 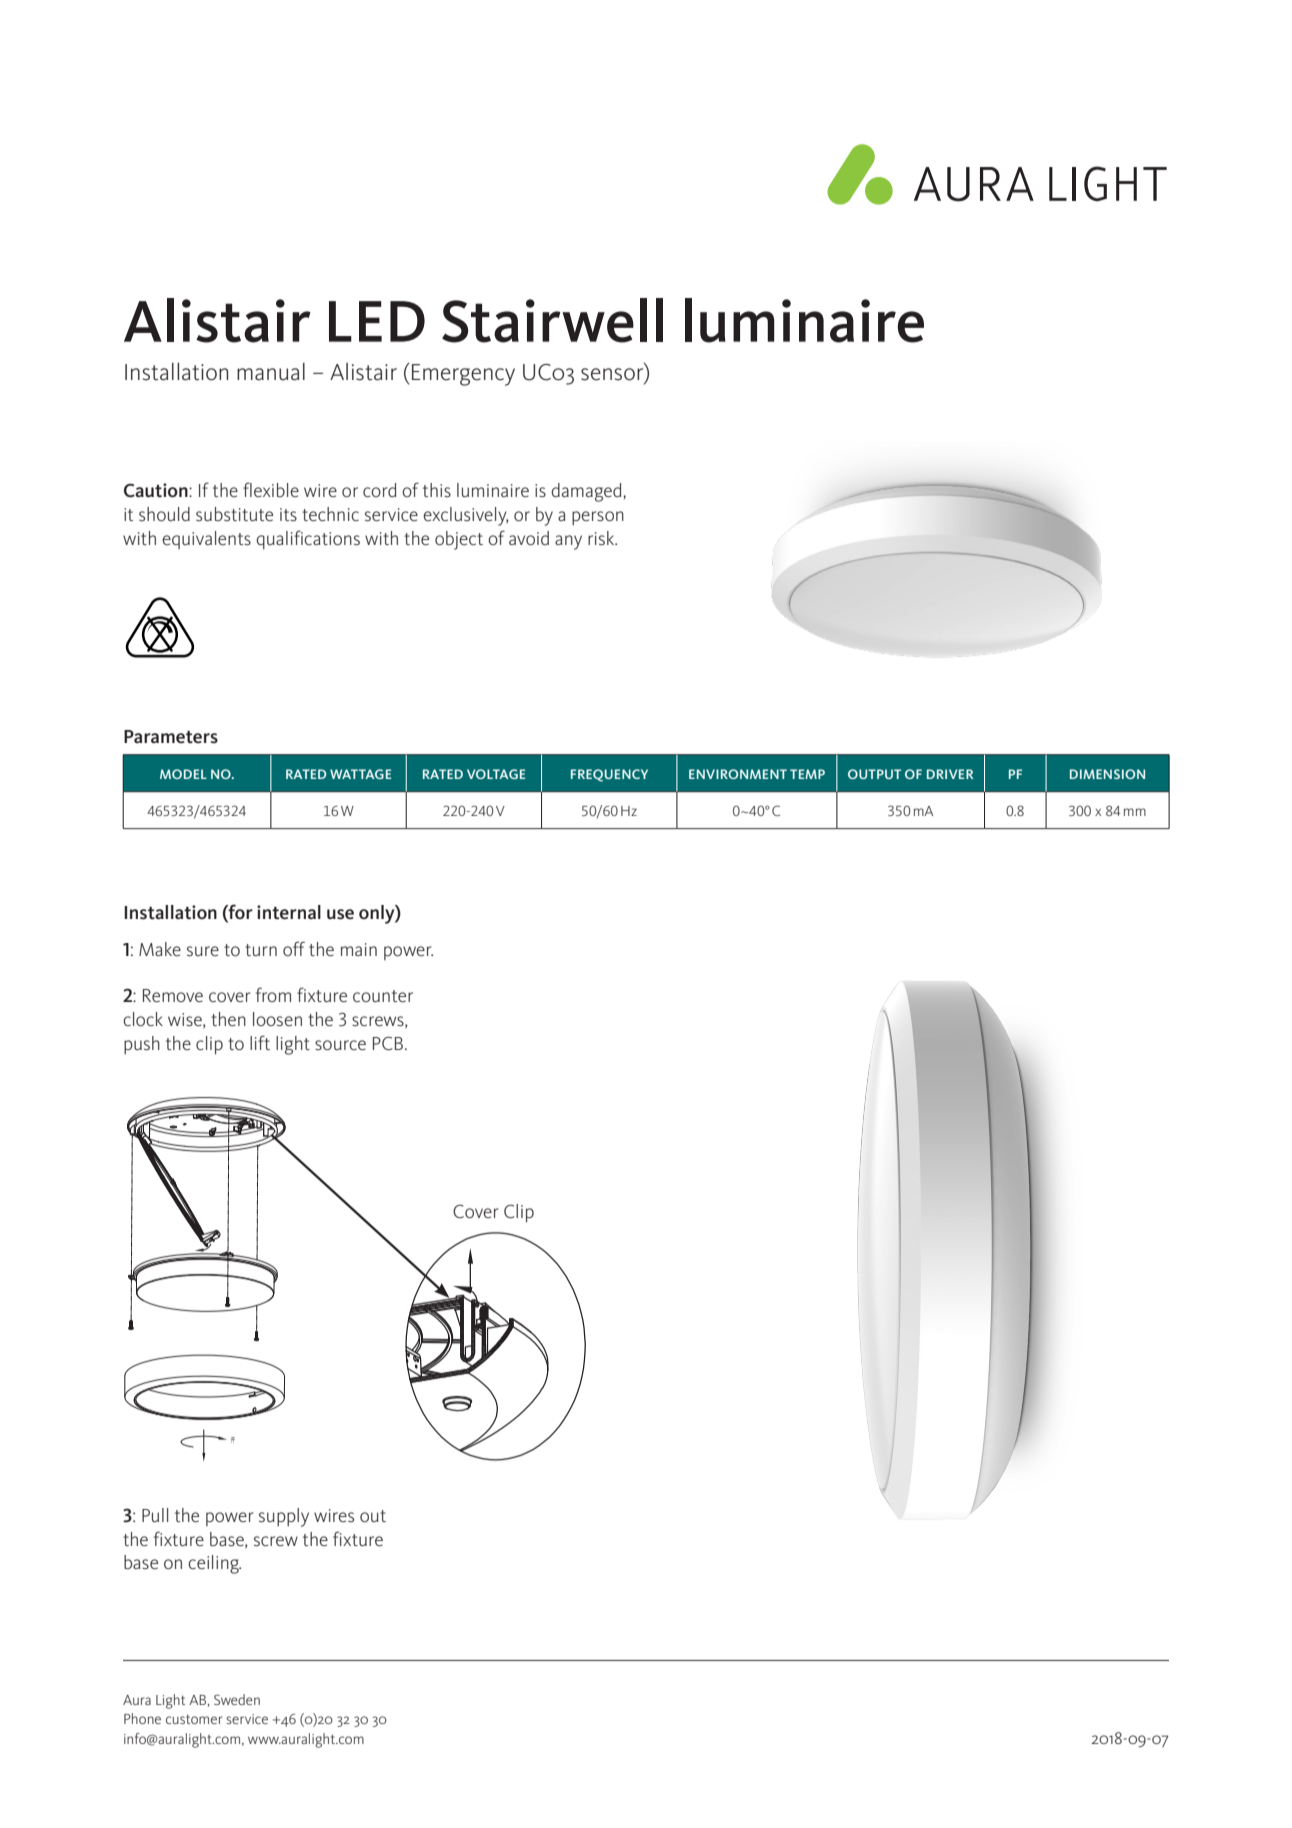 What do you see at coordinates (171, 737) in the image?
I see `Parameters` at bounding box center [171, 737].
